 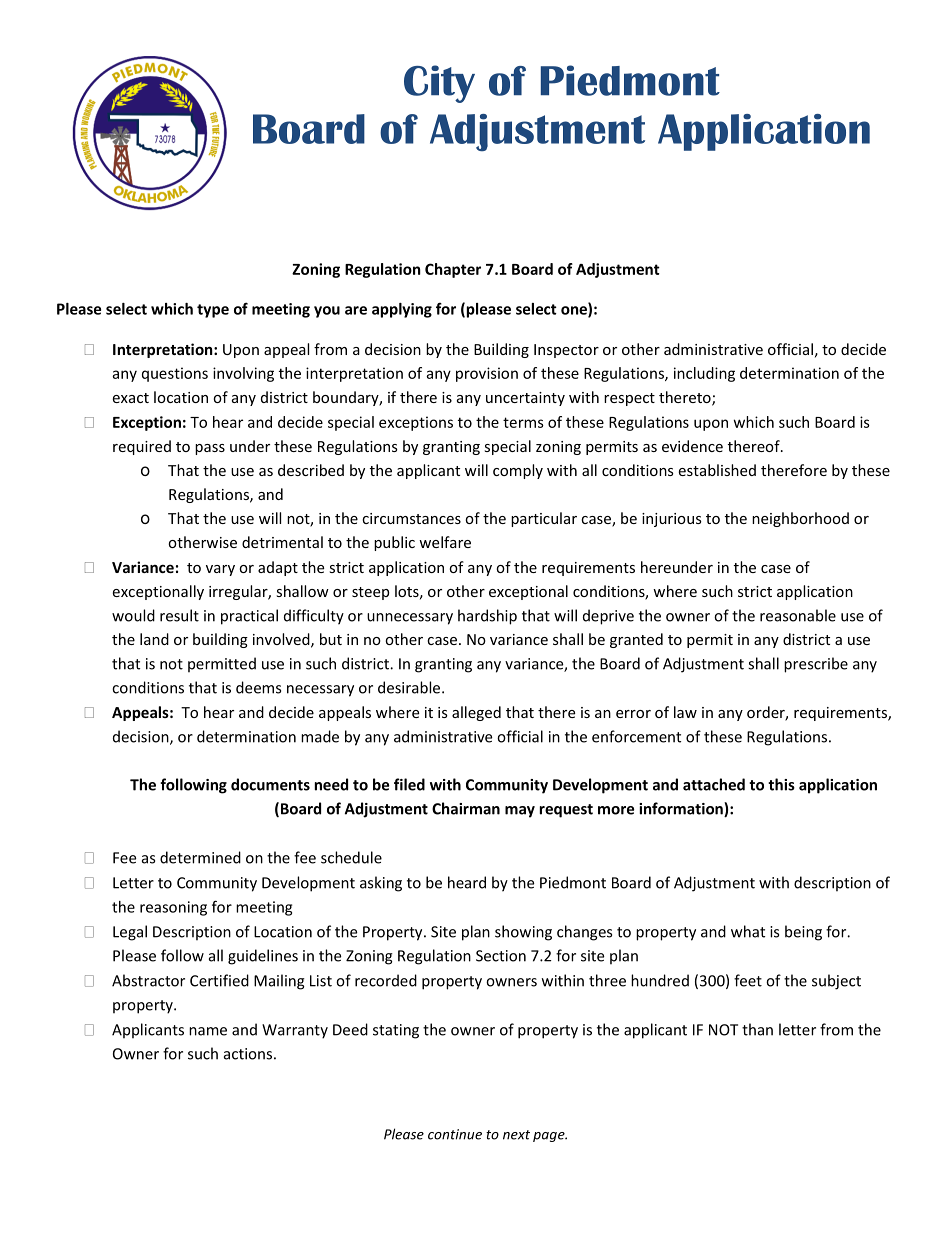 What do you see at coordinates (523, 933) in the page?
I see `showing` at bounding box center [523, 933].
